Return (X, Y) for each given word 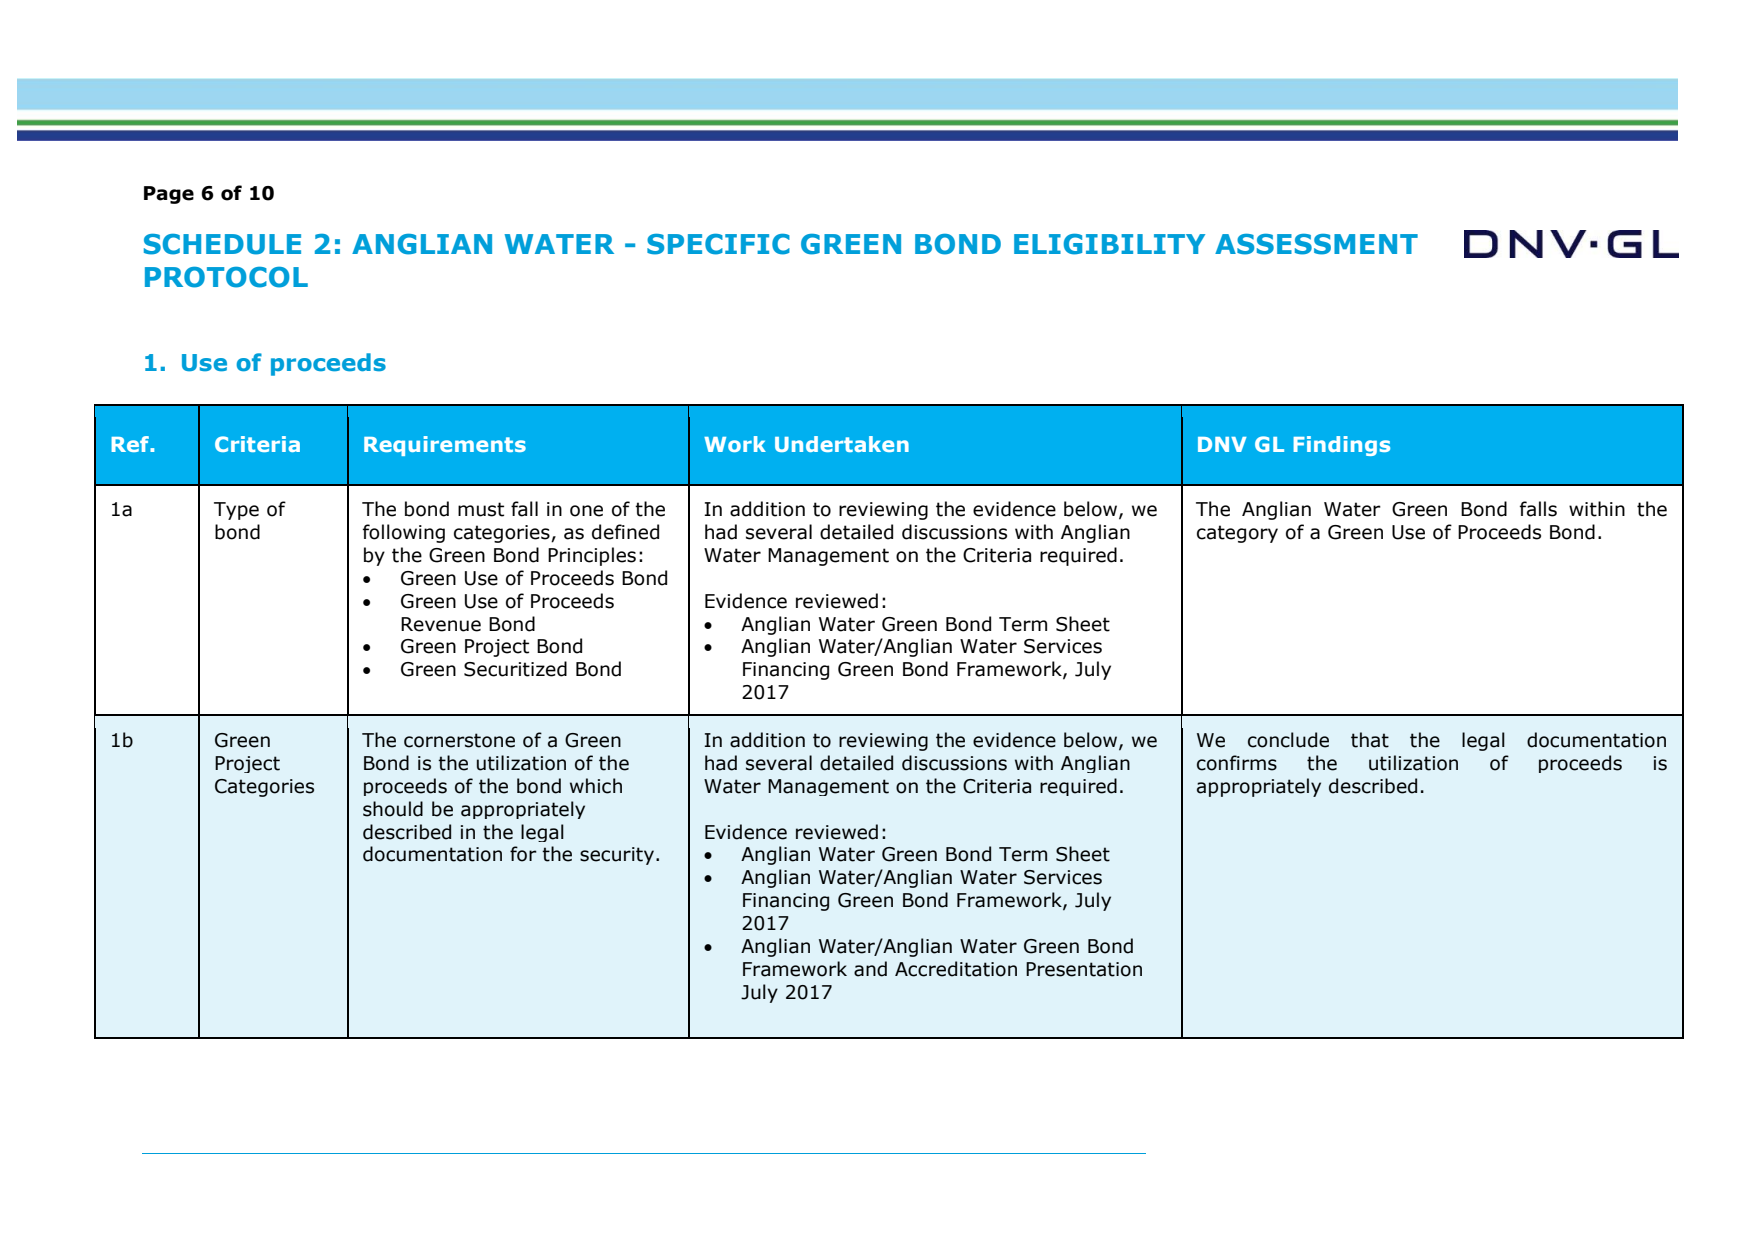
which (596, 786)
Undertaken (842, 444)
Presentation (1084, 969)
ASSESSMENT (1316, 244)
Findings (1341, 446)
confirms (1237, 763)
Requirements (445, 446)
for (523, 854)
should (393, 809)
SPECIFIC (718, 244)
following (404, 533)
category (1237, 534)
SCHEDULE (222, 244)
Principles (592, 556)
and (870, 969)
